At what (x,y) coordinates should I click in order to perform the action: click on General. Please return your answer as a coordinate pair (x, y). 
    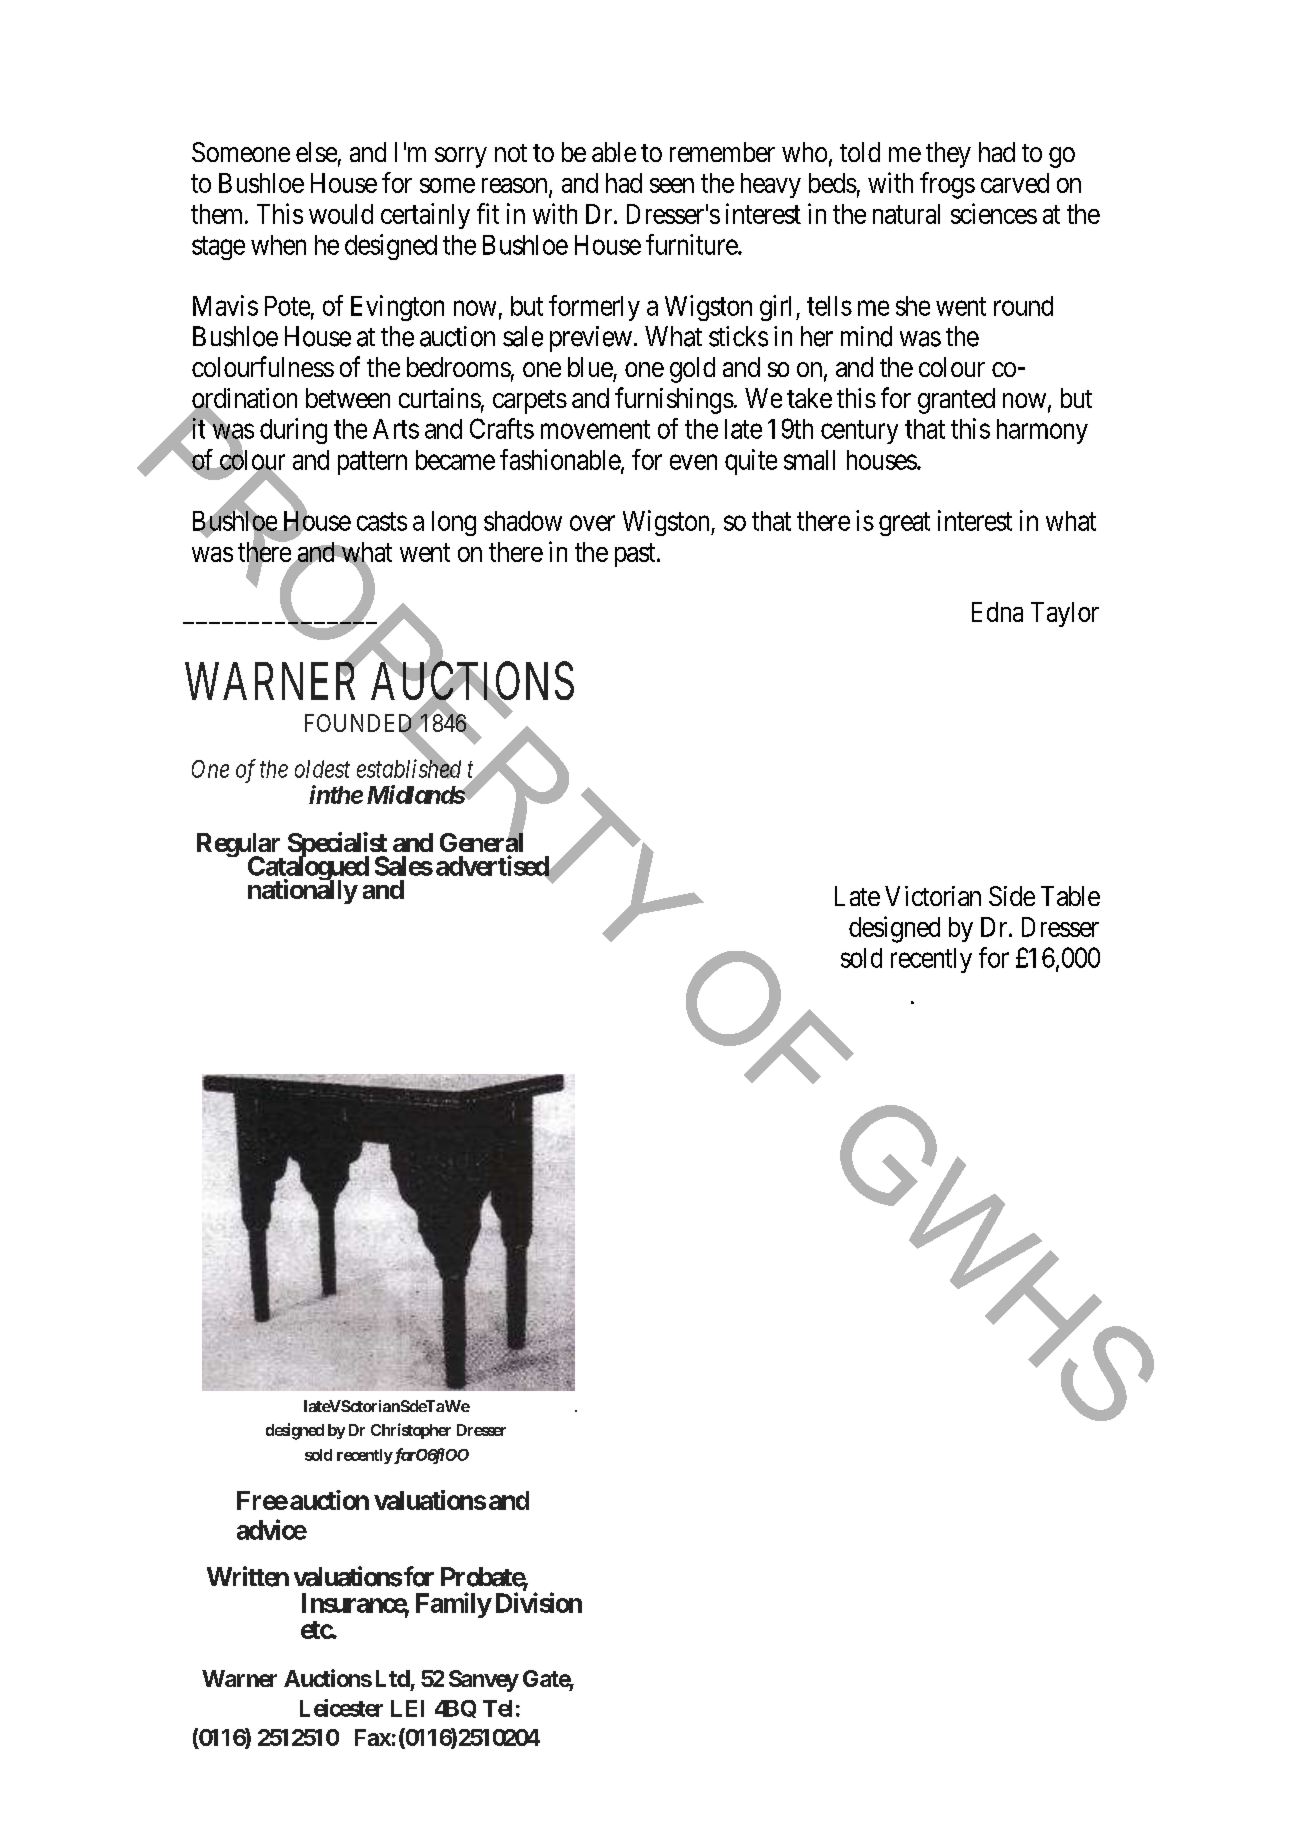
    Looking at the image, I should click on (481, 841).
